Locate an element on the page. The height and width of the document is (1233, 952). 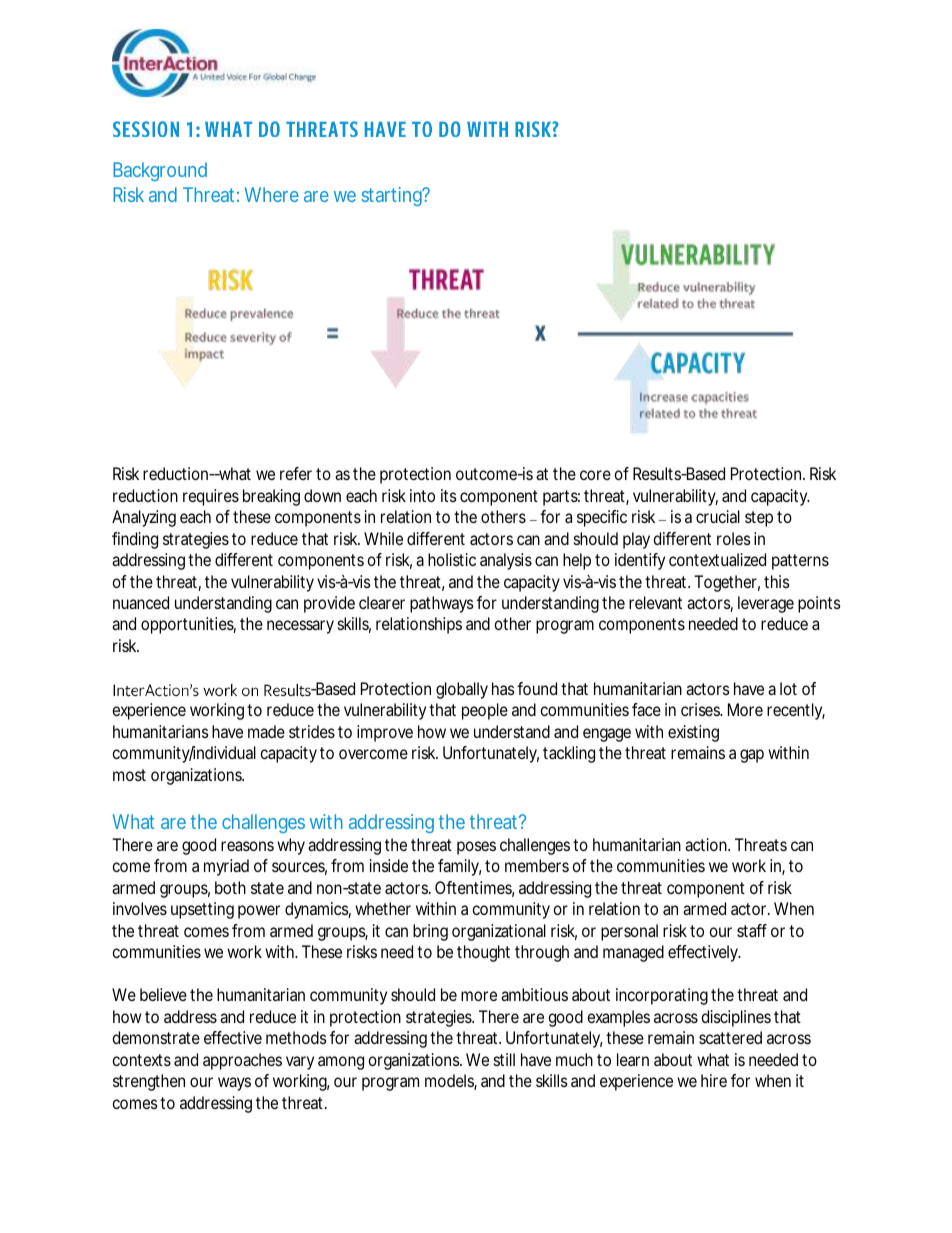
core is located at coordinates (595, 475).
